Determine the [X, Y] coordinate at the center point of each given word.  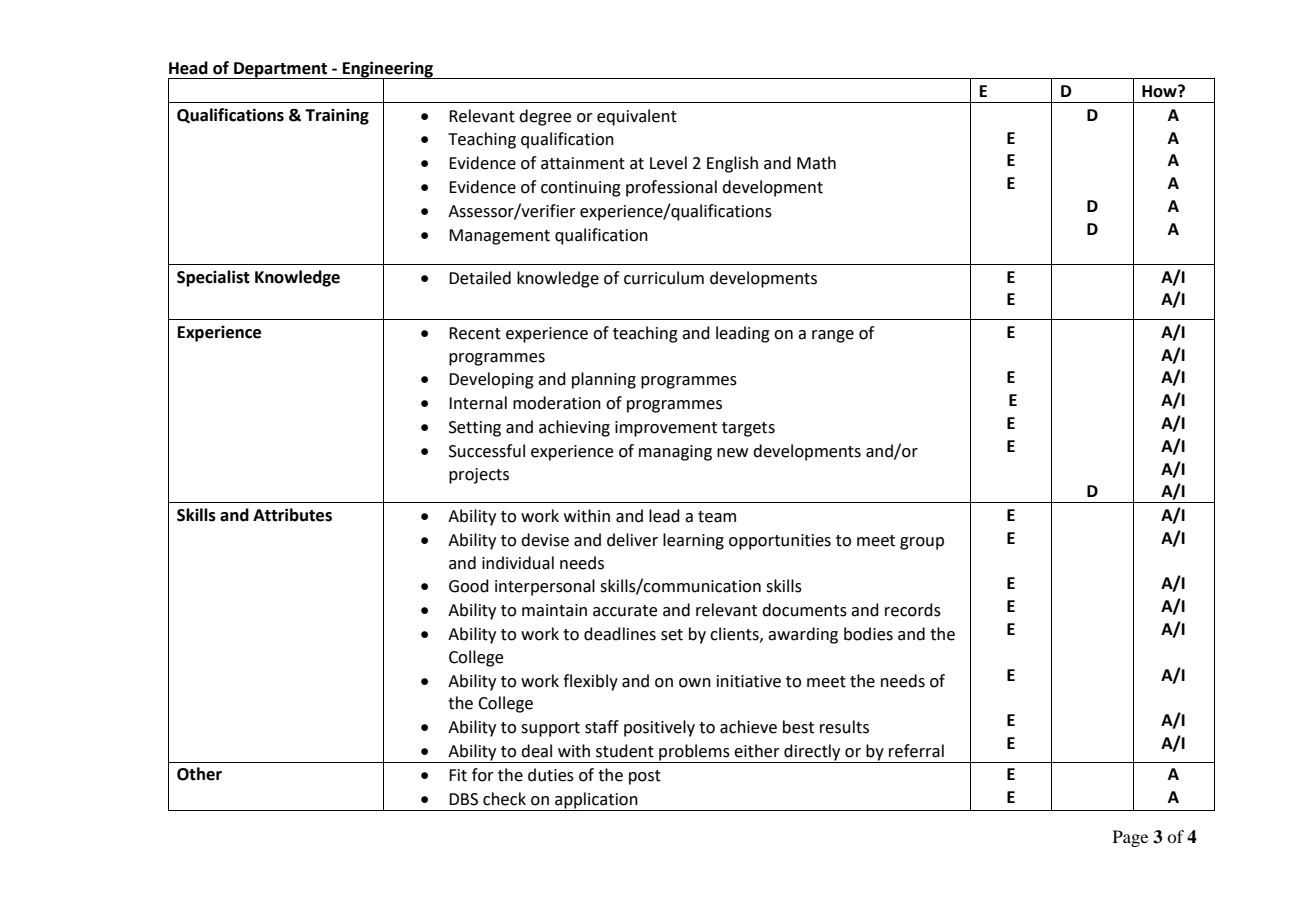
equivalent [637, 117]
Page [1130, 838]
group [922, 543]
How [1160, 91]
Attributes [292, 515]
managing [675, 453]
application [596, 801]
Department [281, 70]
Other [199, 774]
